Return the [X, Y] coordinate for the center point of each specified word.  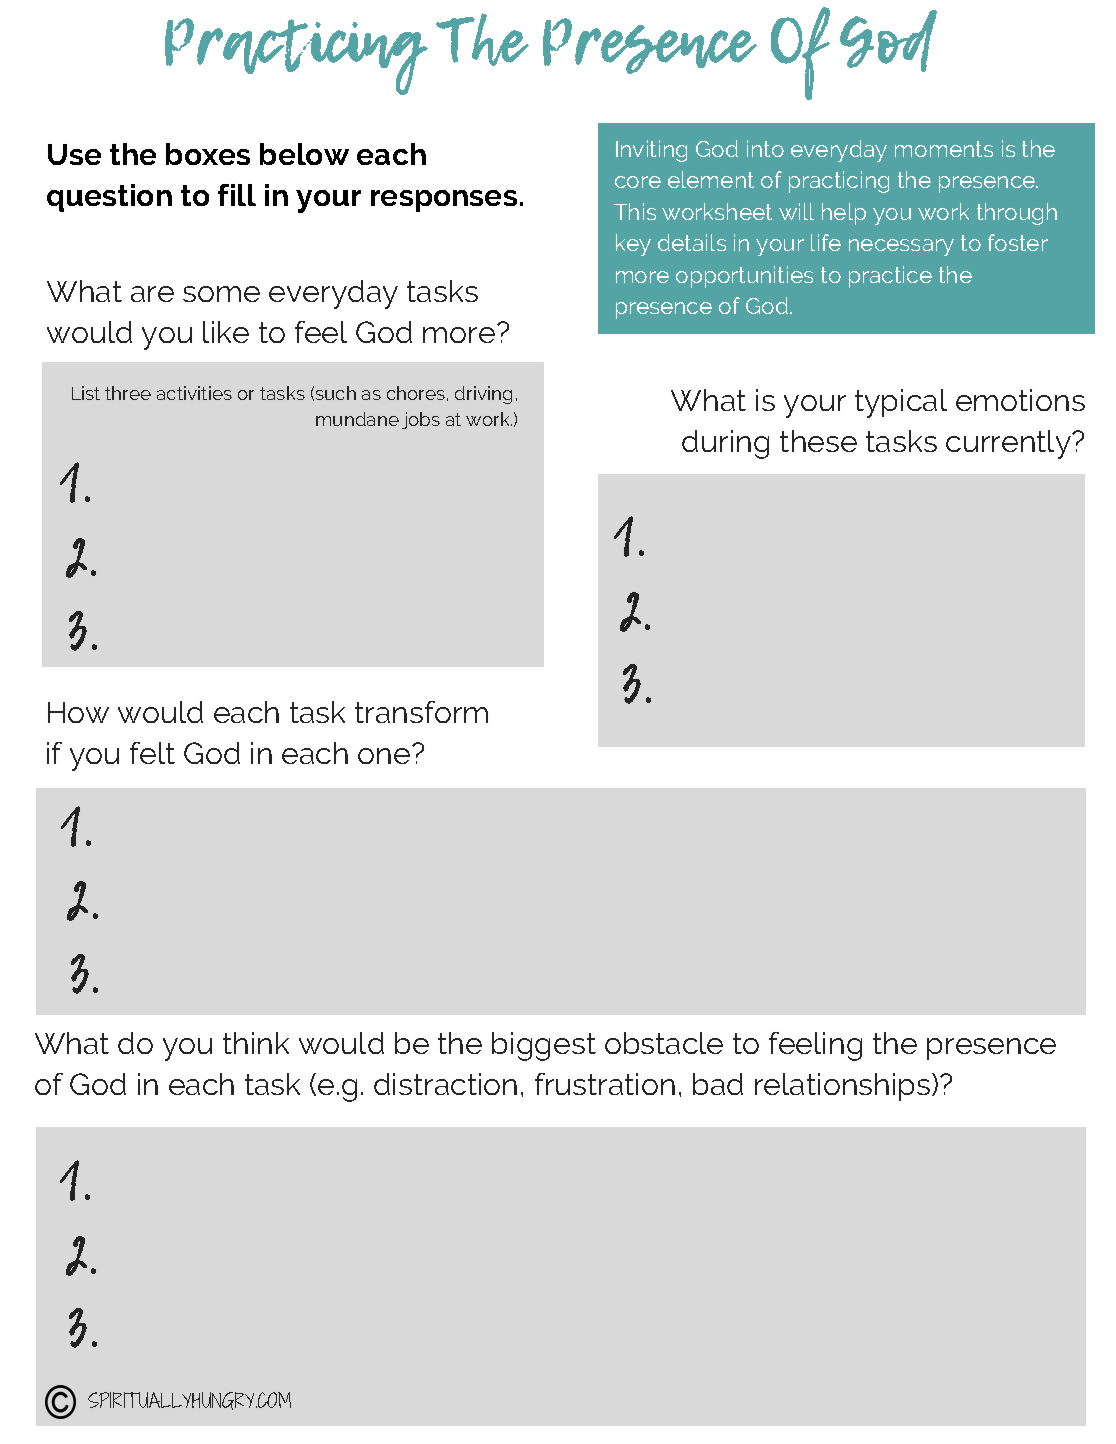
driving [483, 395]
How [78, 712]
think [256, 1043]
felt [152, 753]
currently [1009, 444]
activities [194, 393]
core [638, 182]
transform [421, 712]
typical [901, 403]
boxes [208, 154]
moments [944, 149]
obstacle [664, 1043]
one [384, 756]
